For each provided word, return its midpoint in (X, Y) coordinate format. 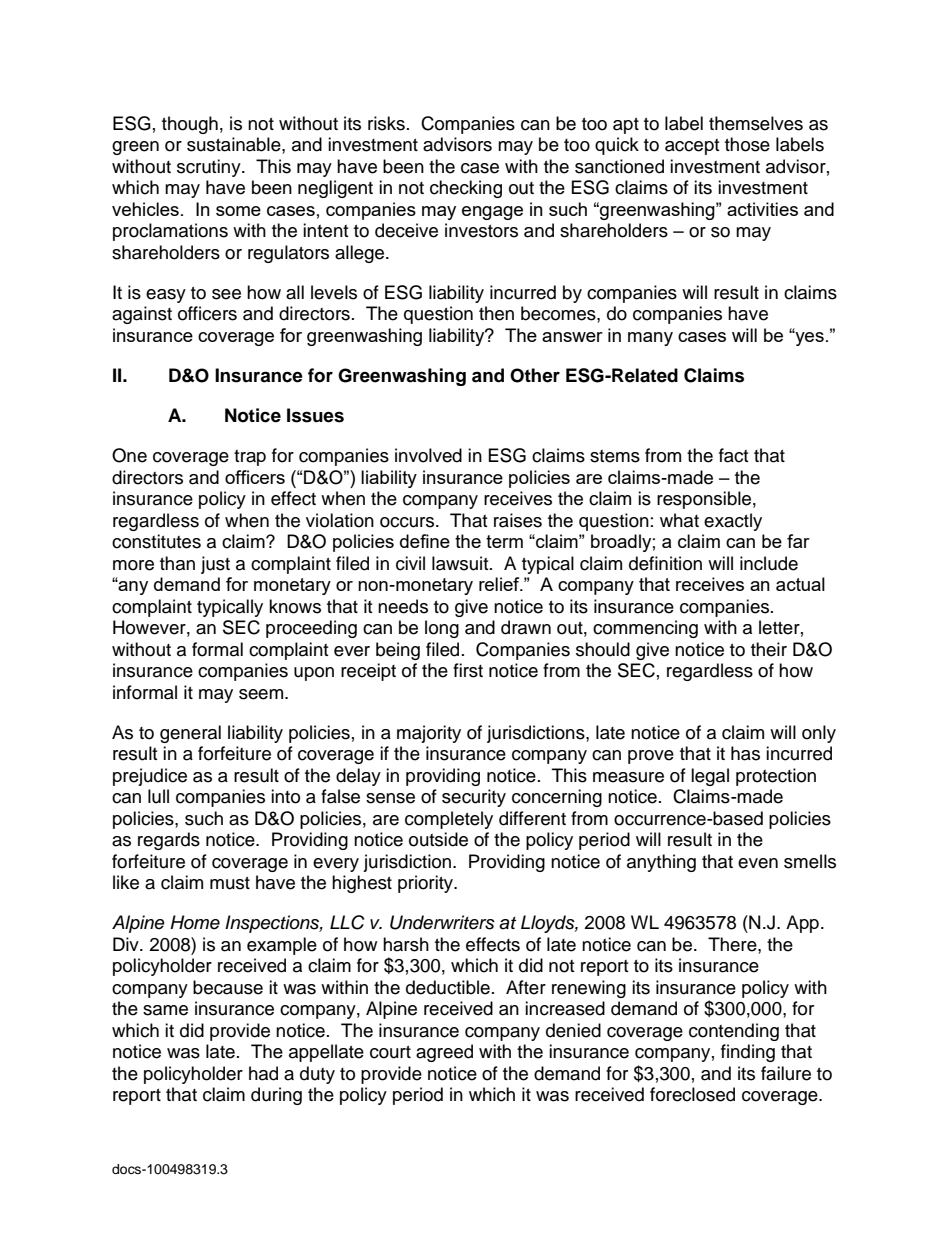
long (442, 629)
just (215, 565)
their (769, 649)
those (747, 144)
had (263, 1073)
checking (466, 189)
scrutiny (210, 168)
